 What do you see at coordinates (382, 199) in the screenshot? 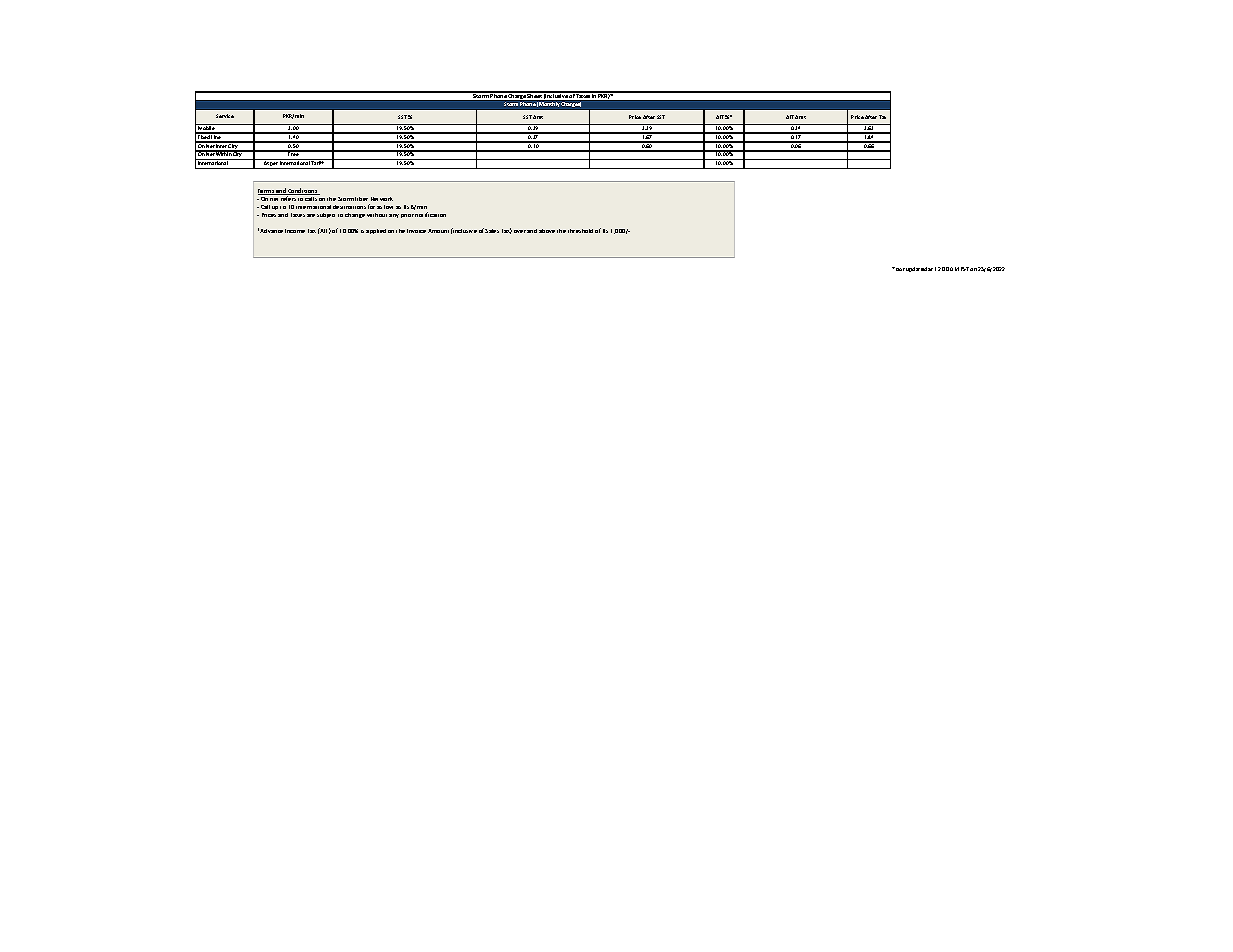
I see `Network` at bounding box center [382, 199].
